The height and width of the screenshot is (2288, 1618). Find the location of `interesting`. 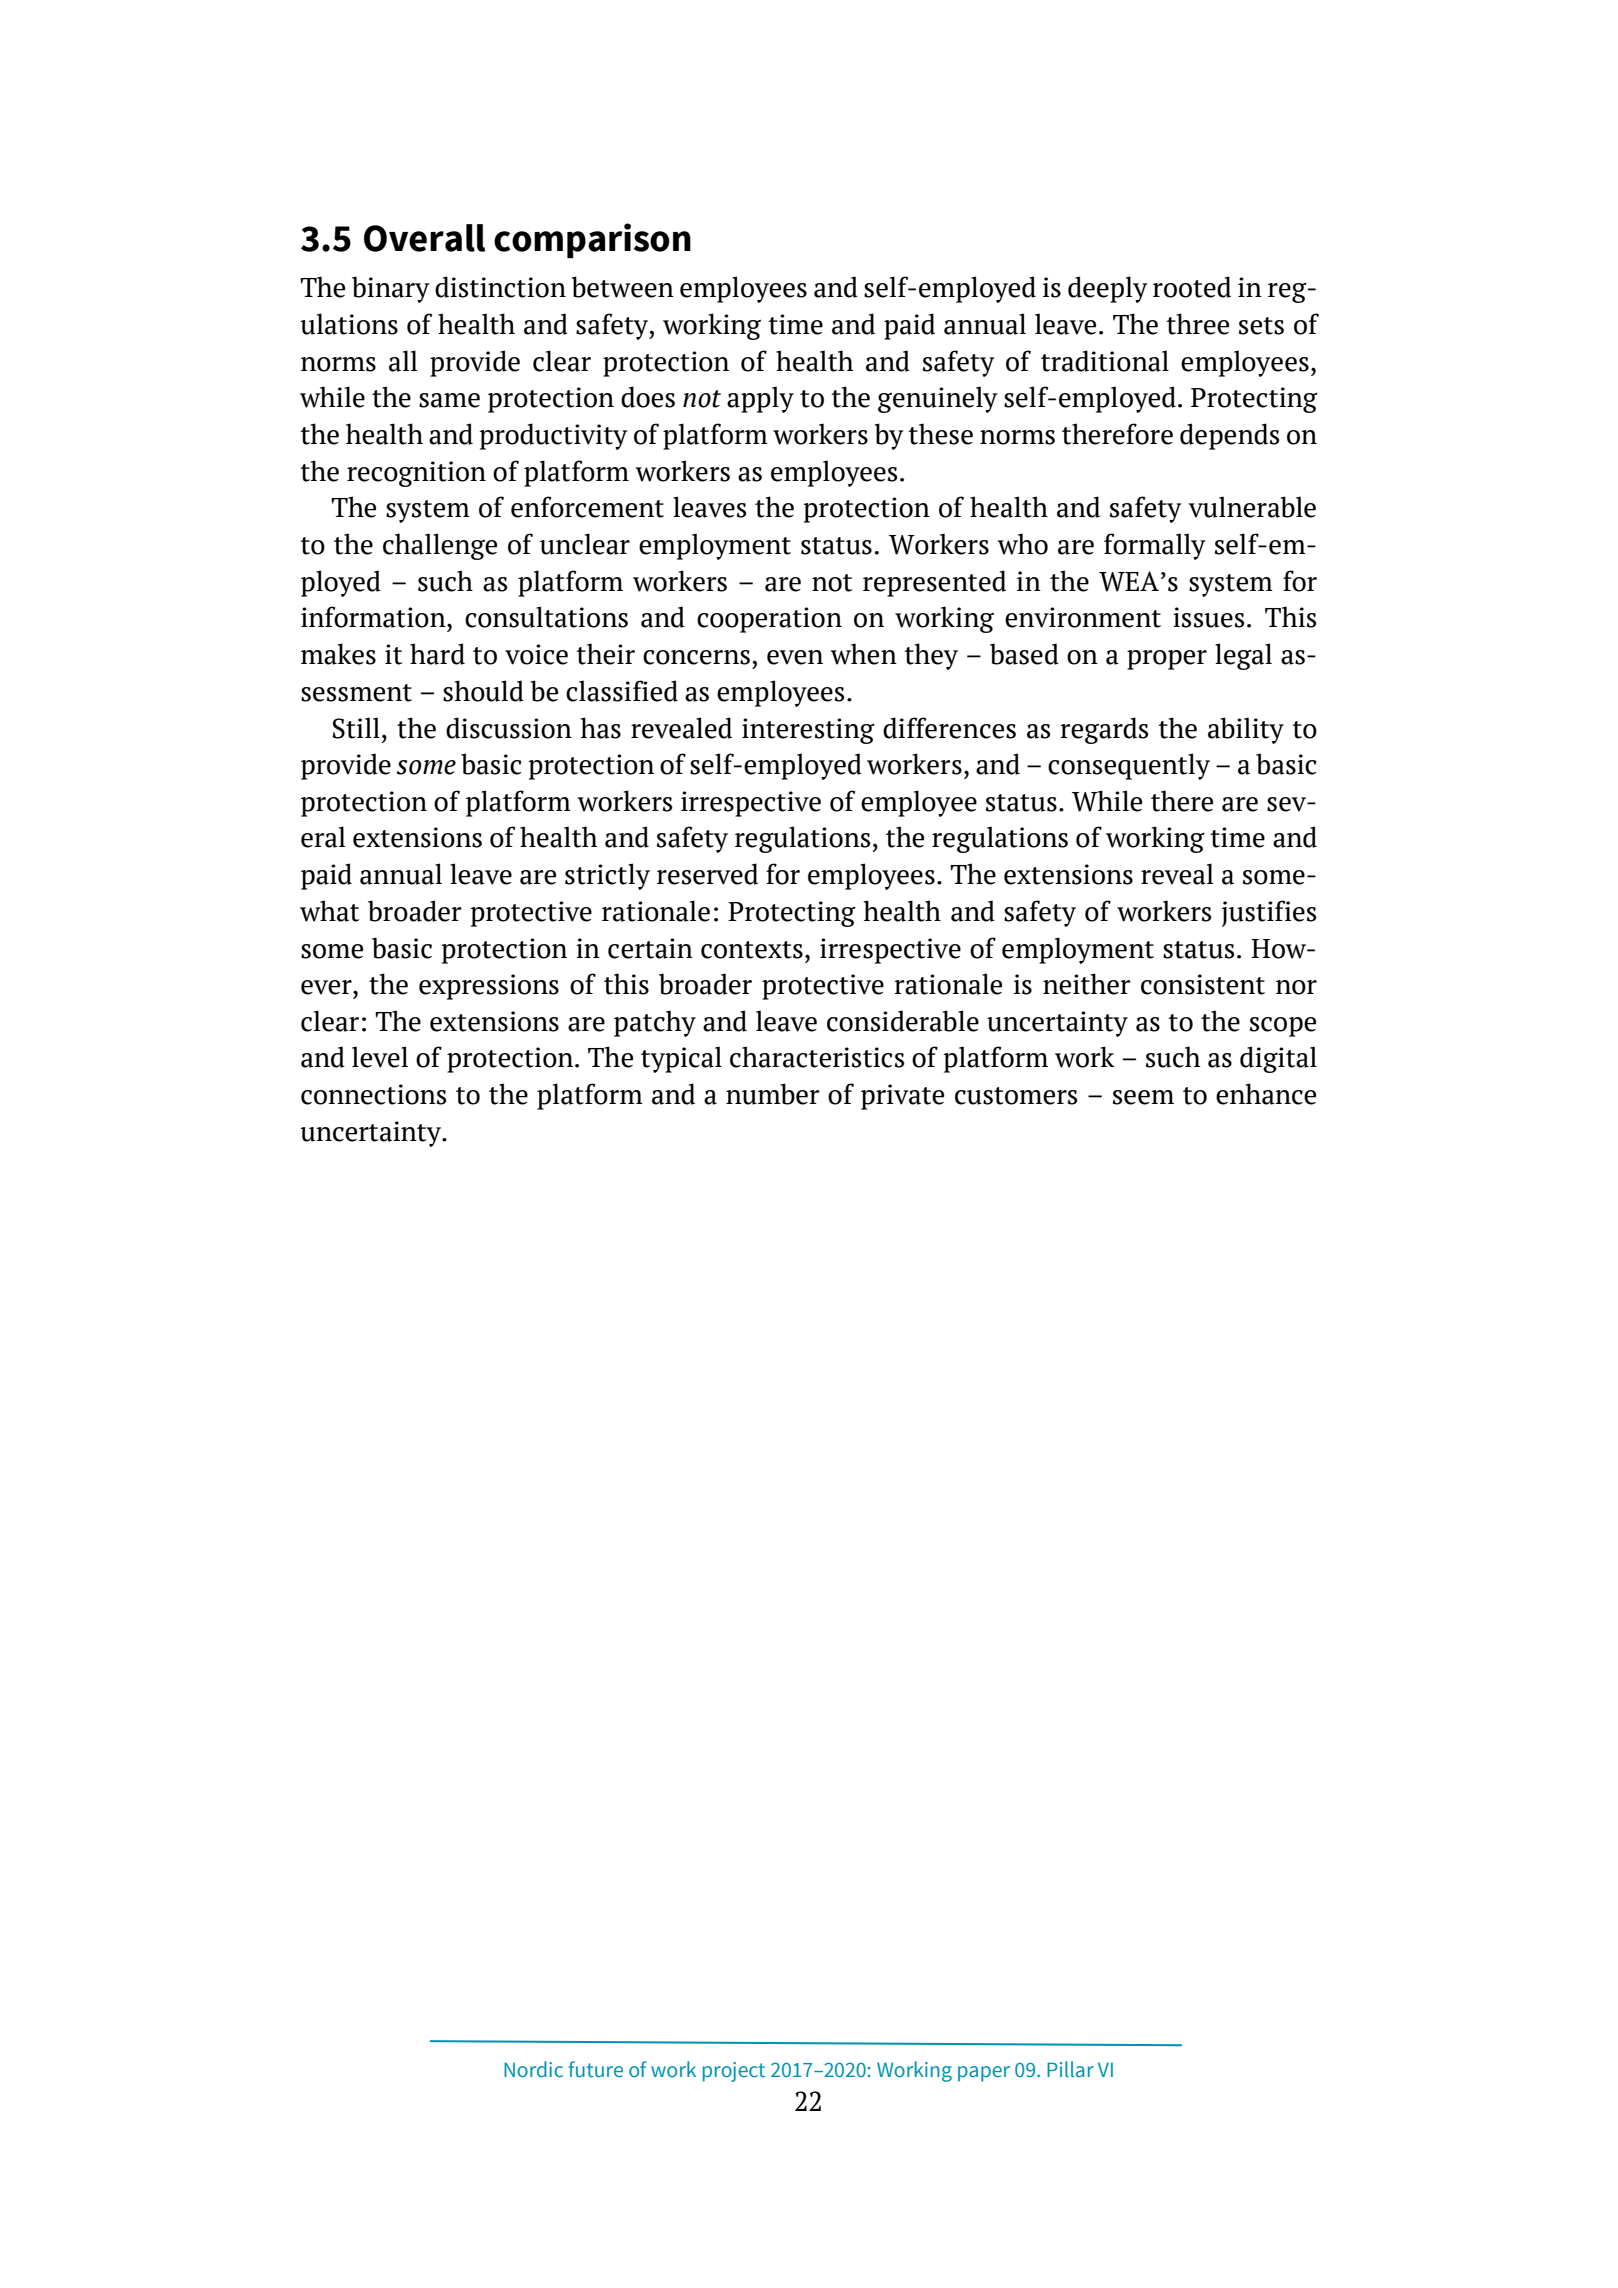

interesting is located at coordinates (808, 731).
